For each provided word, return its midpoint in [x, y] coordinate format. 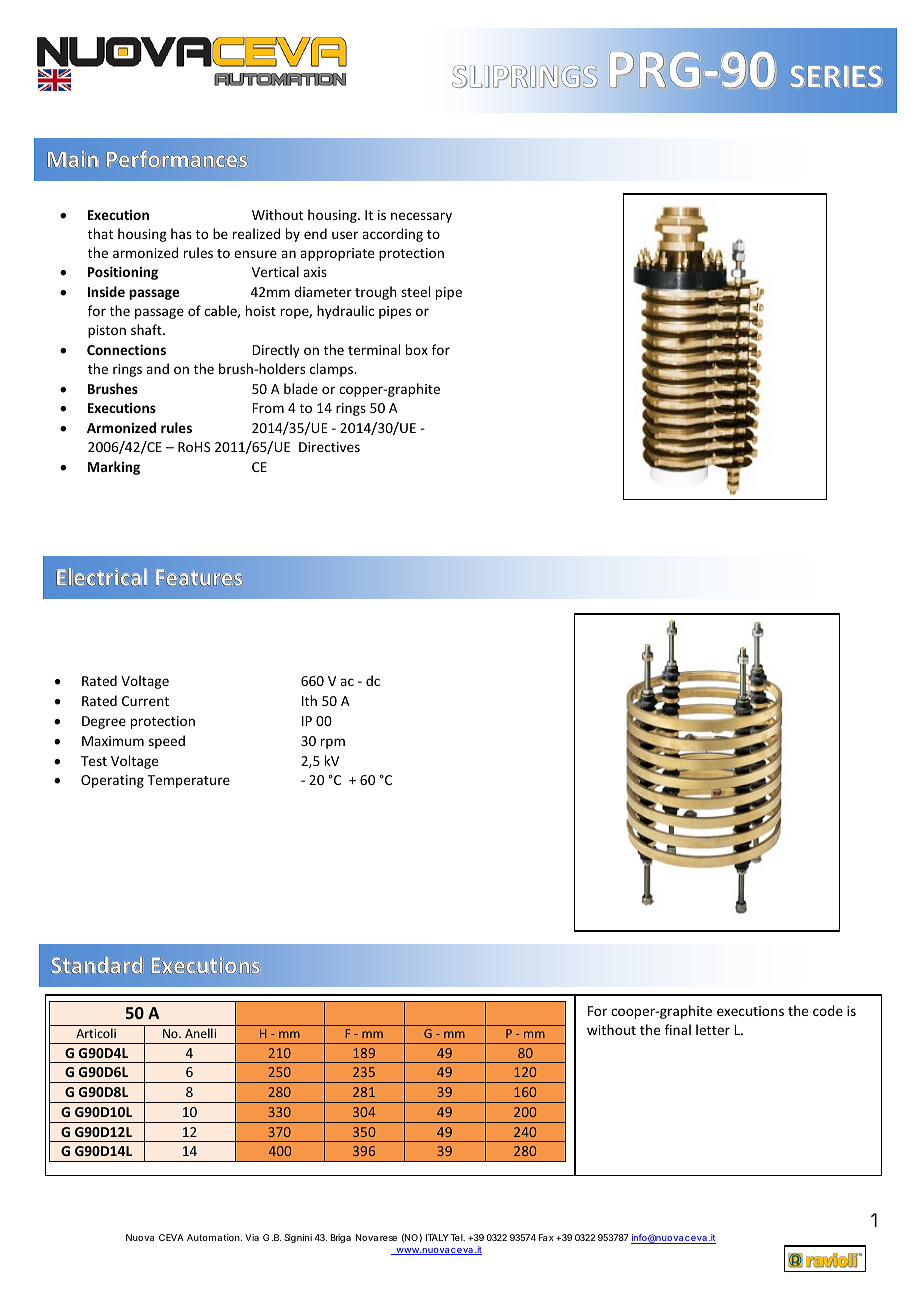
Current [145, 701]
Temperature [188, 781]
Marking [114, 468]
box [417, 349]
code [828, 1010]
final [678, 1029]
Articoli [96, 1033]
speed [167, 742]
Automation [214, 1237]
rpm [333, 743]
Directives [329, 447]
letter [713, 1029]
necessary [421, 217]
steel [415, 291]
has [181, 233]
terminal [374, 349]
